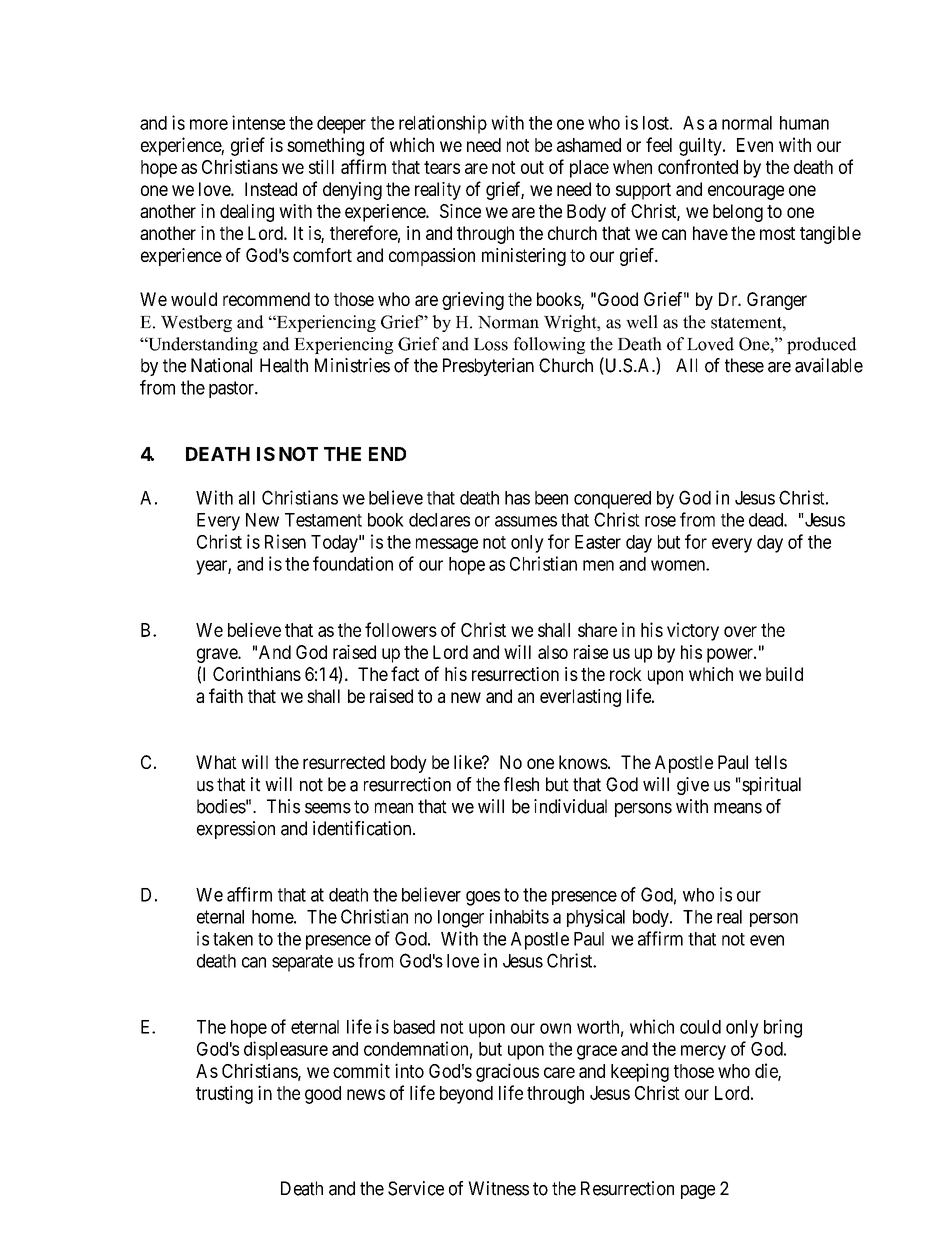 Image resolution: width=952 pixels, height=1233 pixels. I want to click on also, so click(553, 652).
